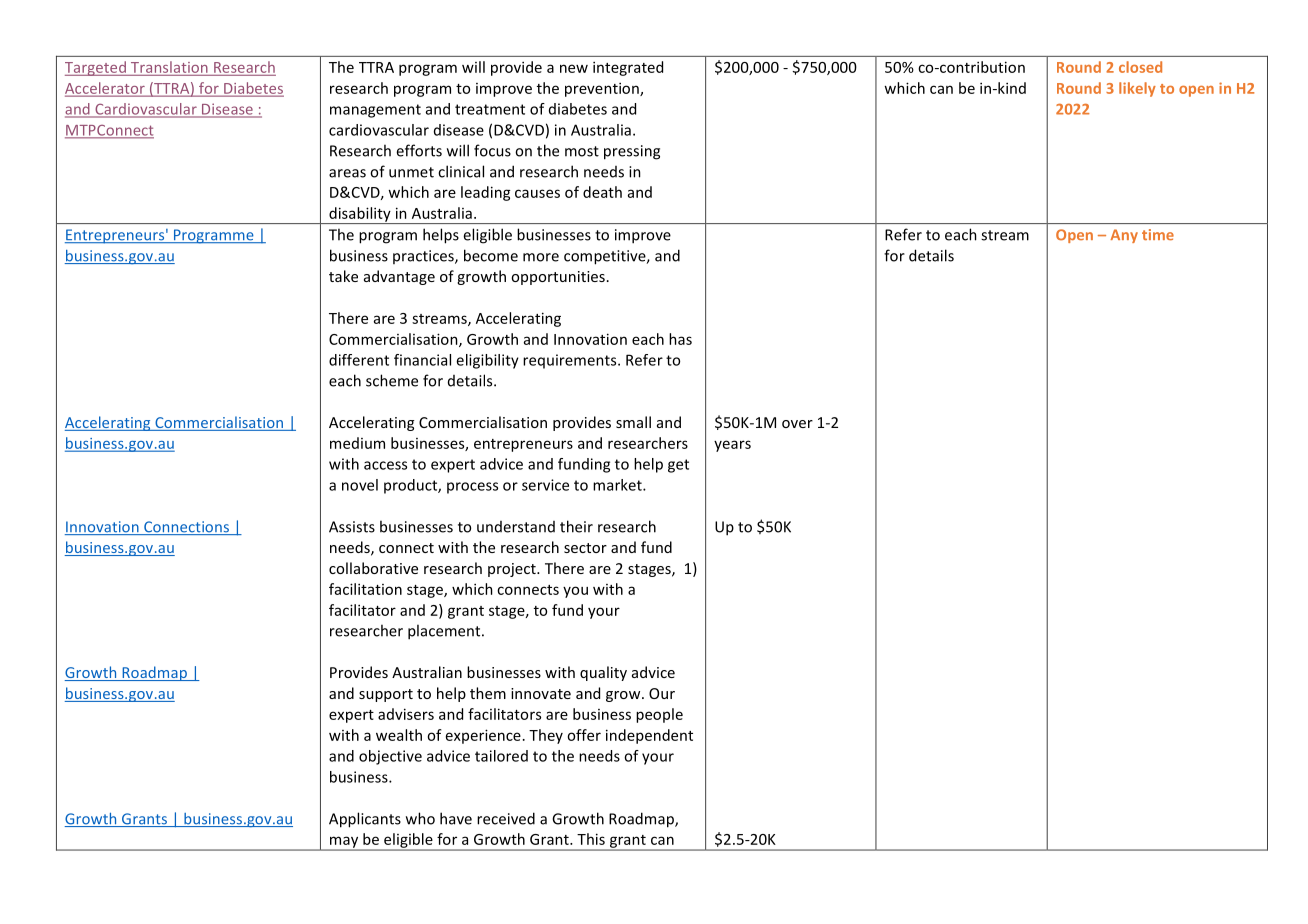  What do you see at coordinates (591, 839) in the document?
I see `This` at bounding box center [591, 839].
